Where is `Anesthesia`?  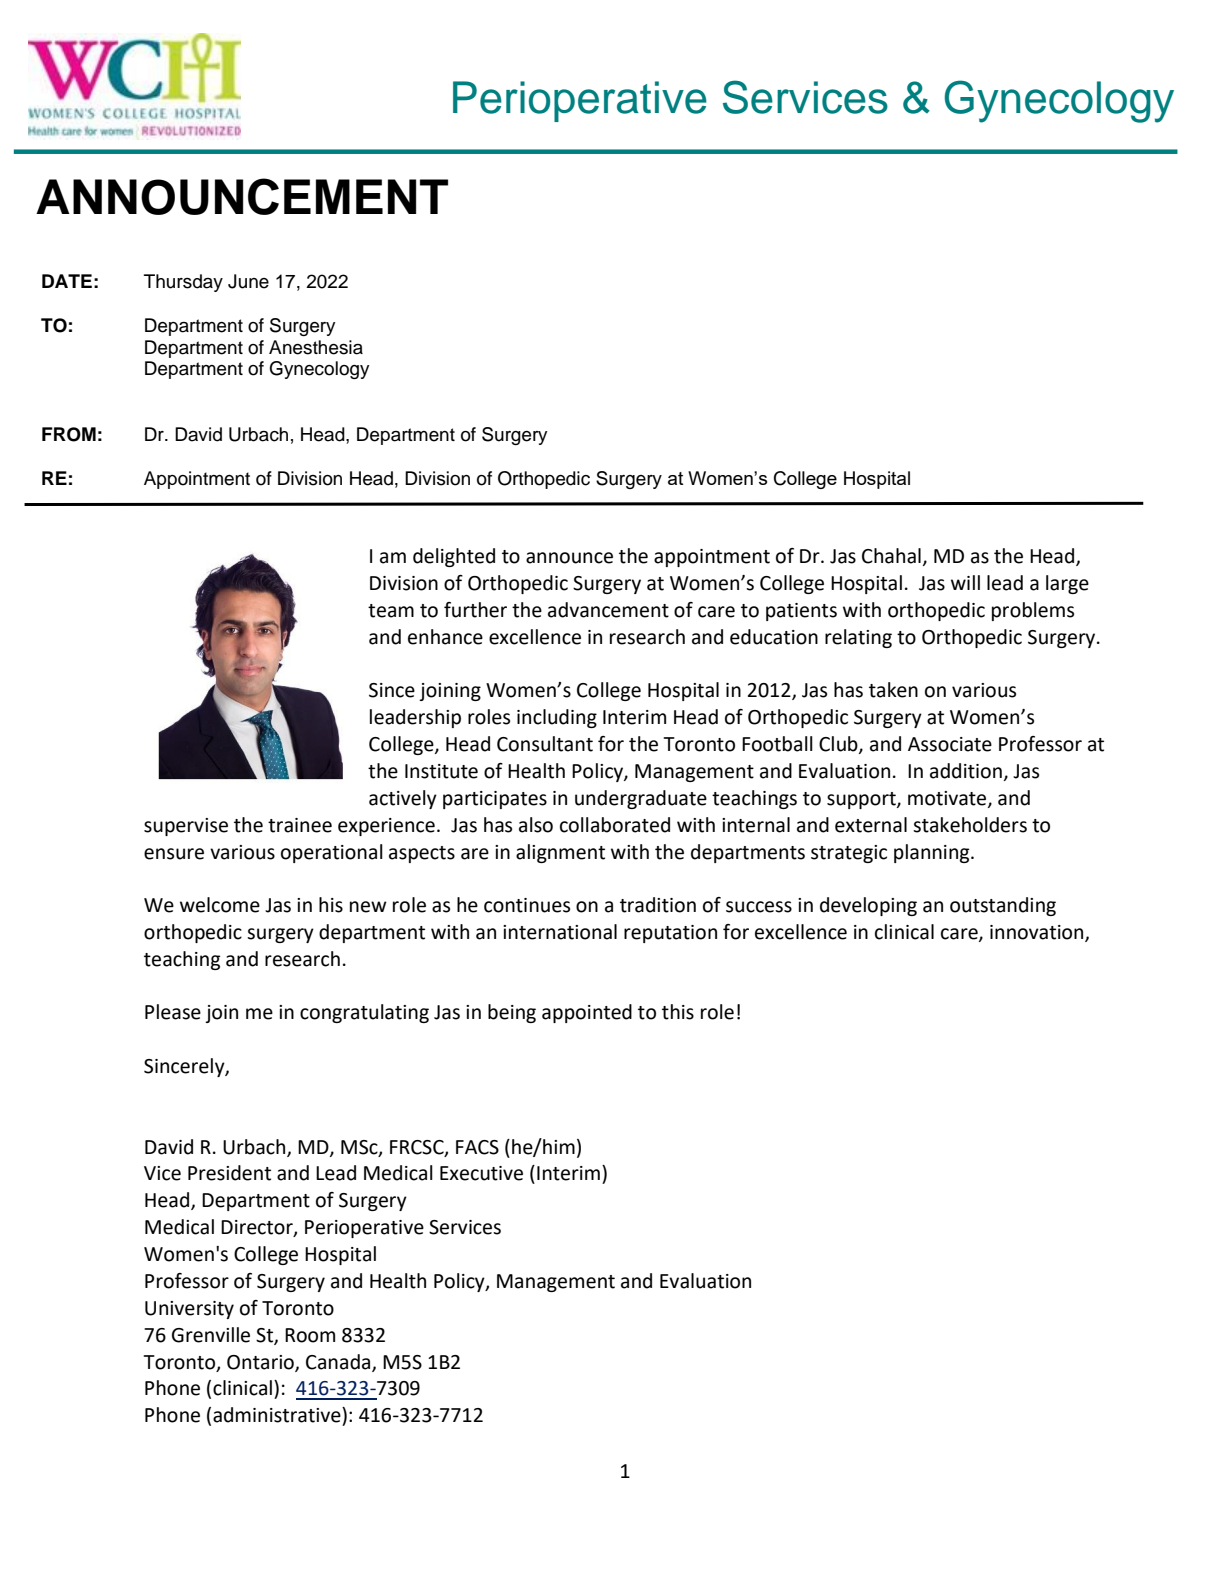
Anesthesia is located at coordinates (316, 347).
